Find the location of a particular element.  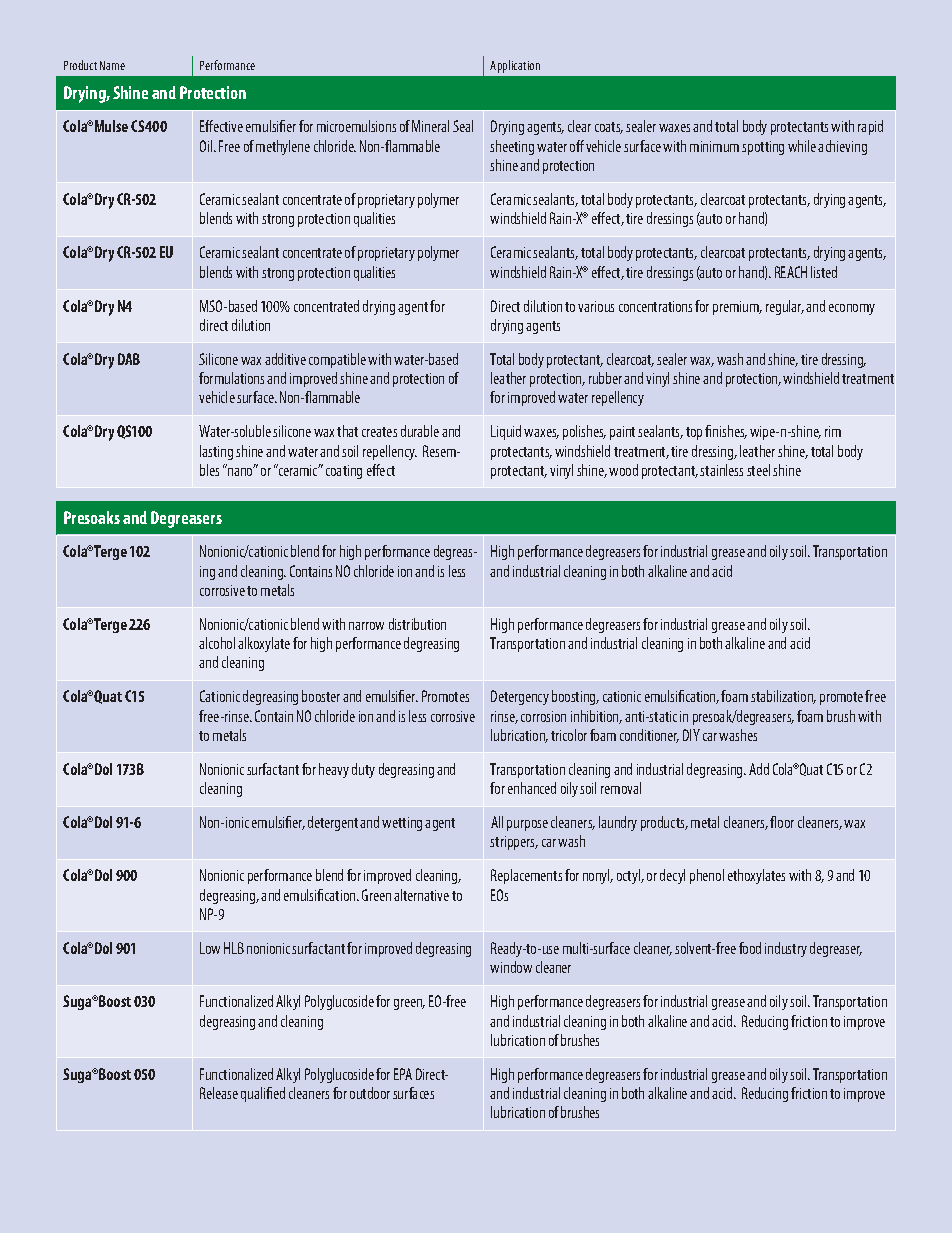

Mineral is located at coordinates (430, 126).
